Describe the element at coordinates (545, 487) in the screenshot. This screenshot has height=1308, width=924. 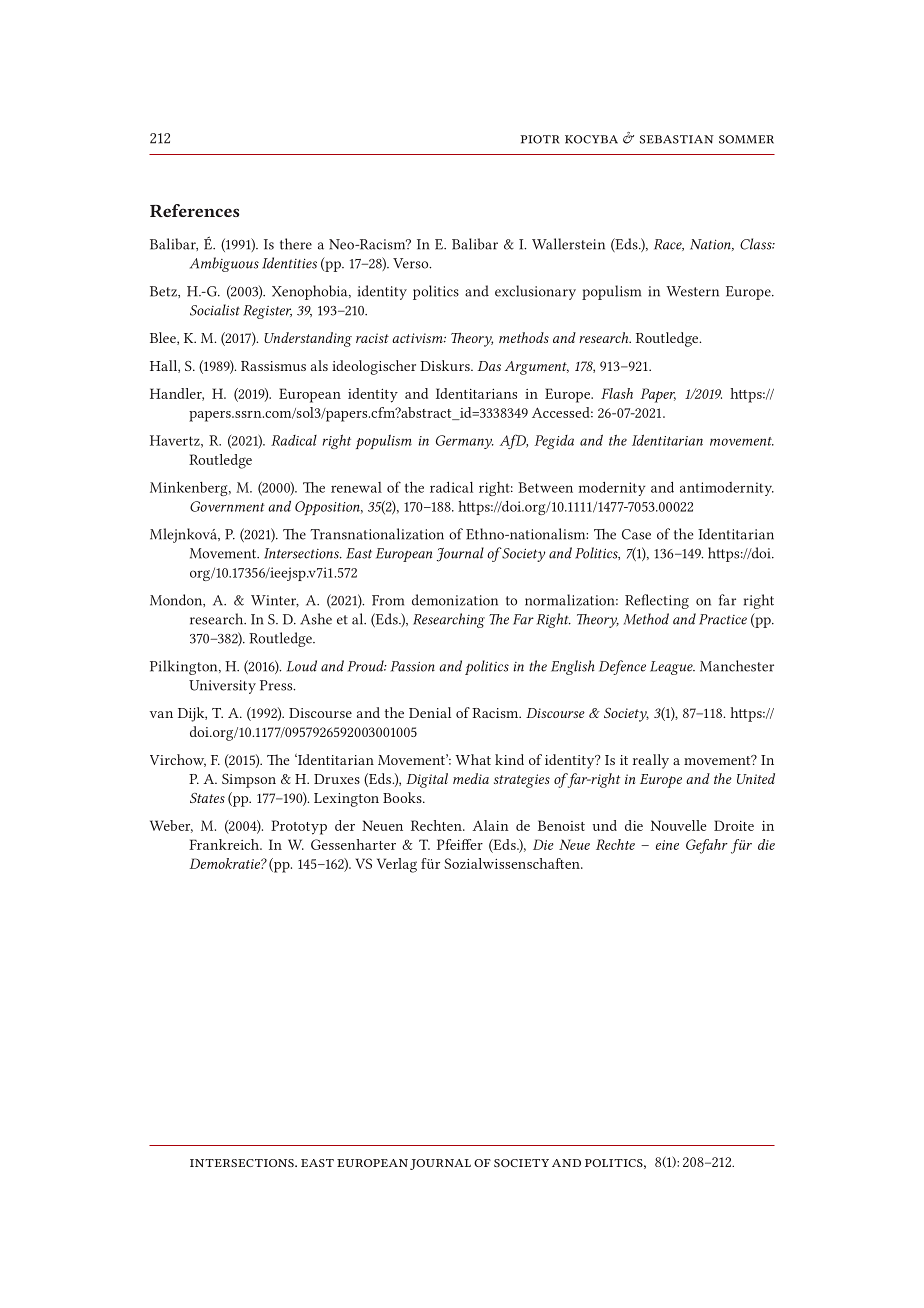
I see `Between` at that location.
